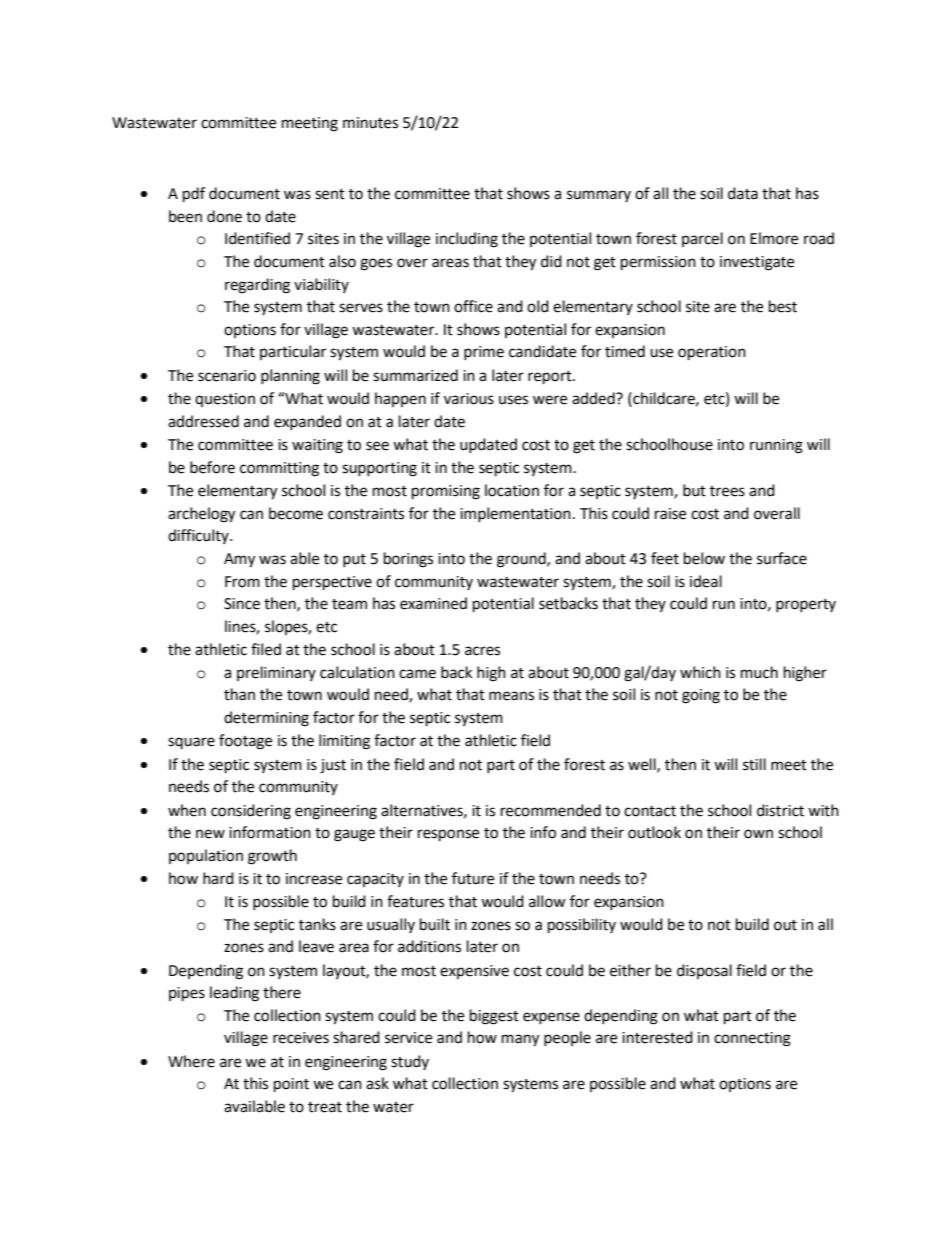 This document has width=952, height=1233. Describe the element at coordinates (599, 196) in the document. I see `summary` at that location.
